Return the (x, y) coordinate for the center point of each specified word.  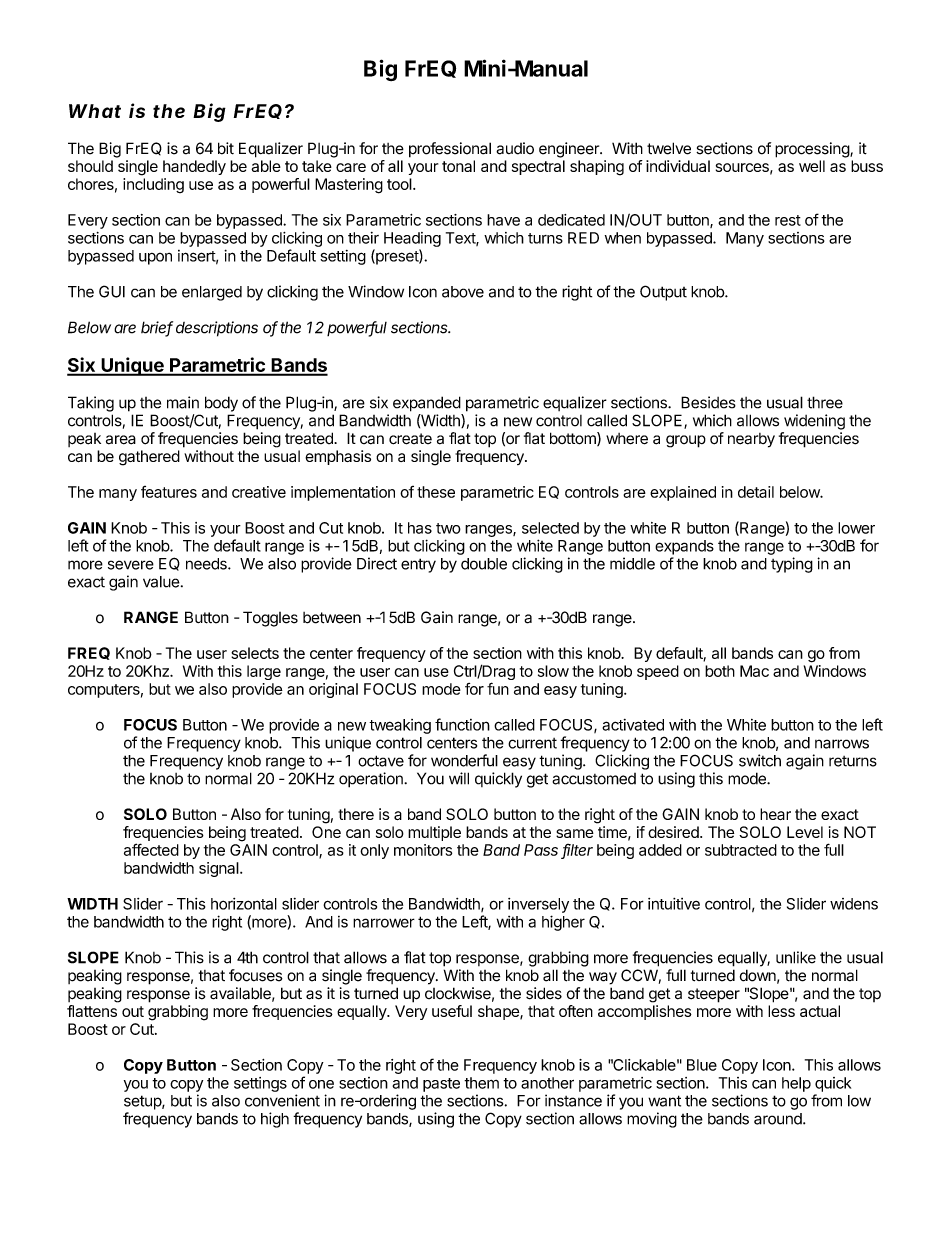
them (481, 1083)
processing (813, 150)
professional (450, 150)
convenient (282, 1100)
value (161, 582)
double (484, 564)
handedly (194, 167)
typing (792, 565)
